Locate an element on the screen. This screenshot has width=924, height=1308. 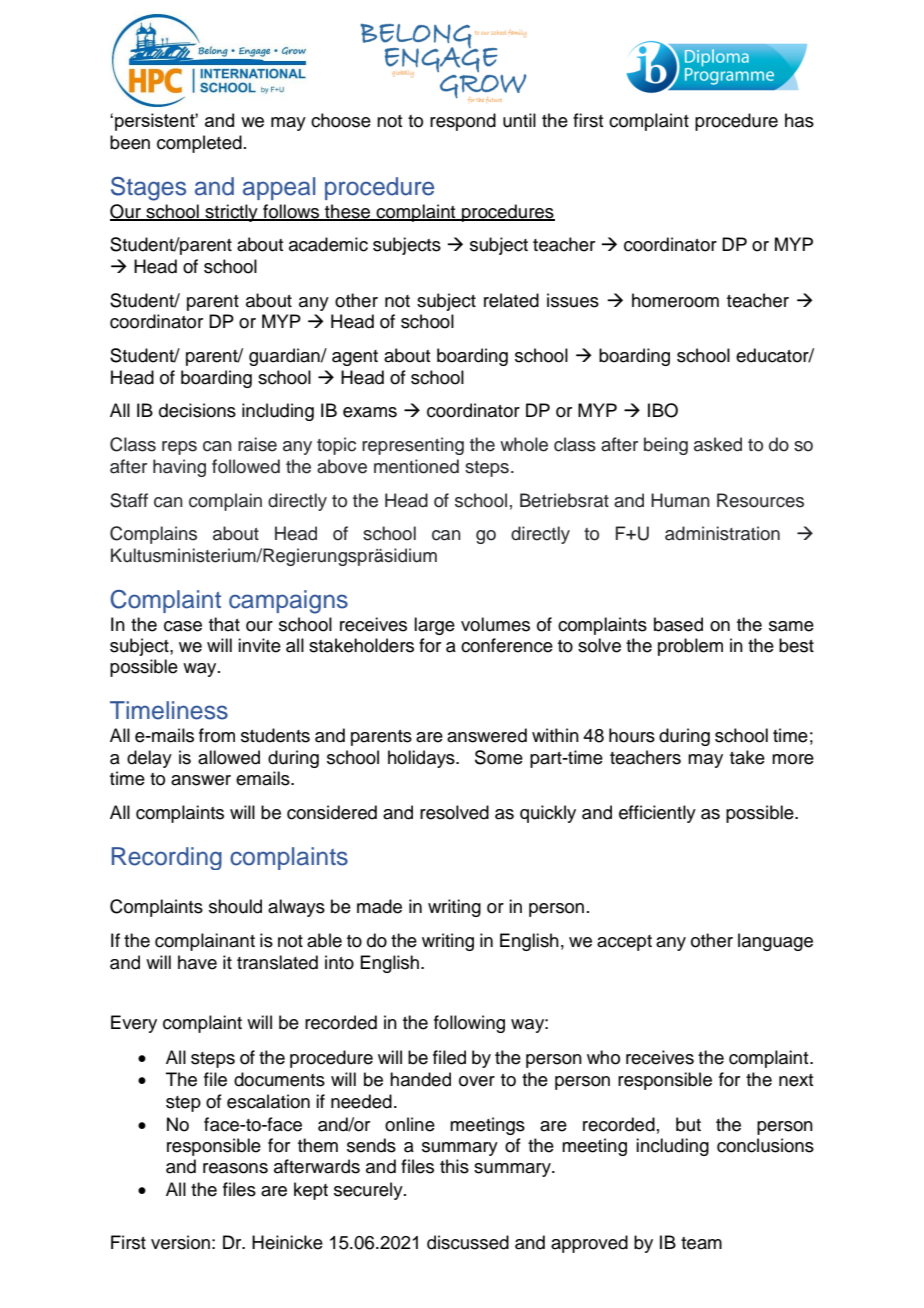
allowed is located at coordinates (229, 757).
